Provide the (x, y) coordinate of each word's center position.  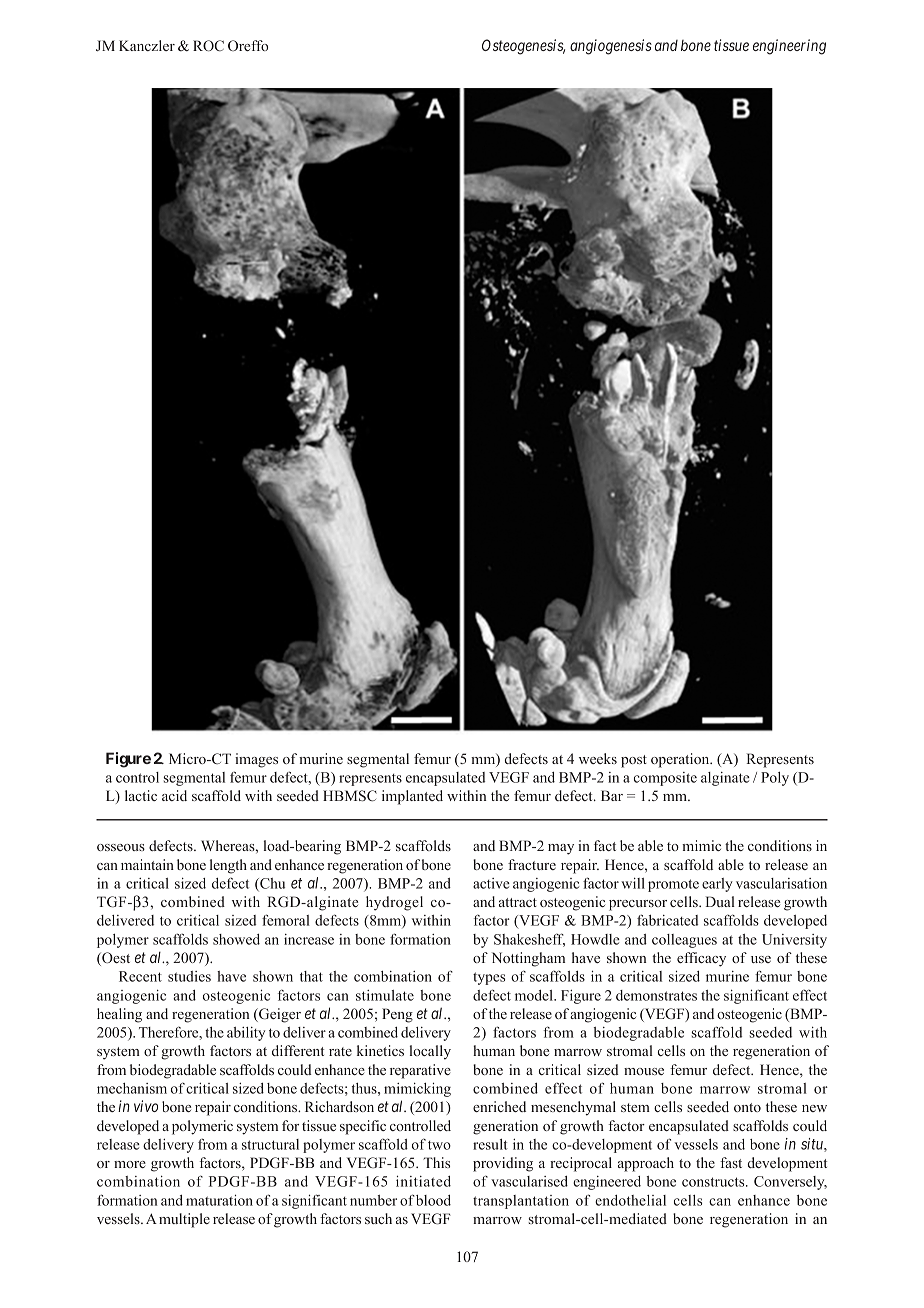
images (256, 760)
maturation (219, 1200)
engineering (789, 47)
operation (681, 760)
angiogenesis (611, 47)
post (634, 761)
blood (433, 1200)
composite (665, 779)
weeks (598, 758)
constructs (714, 1182)
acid (174, 795)
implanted (412, 797)
